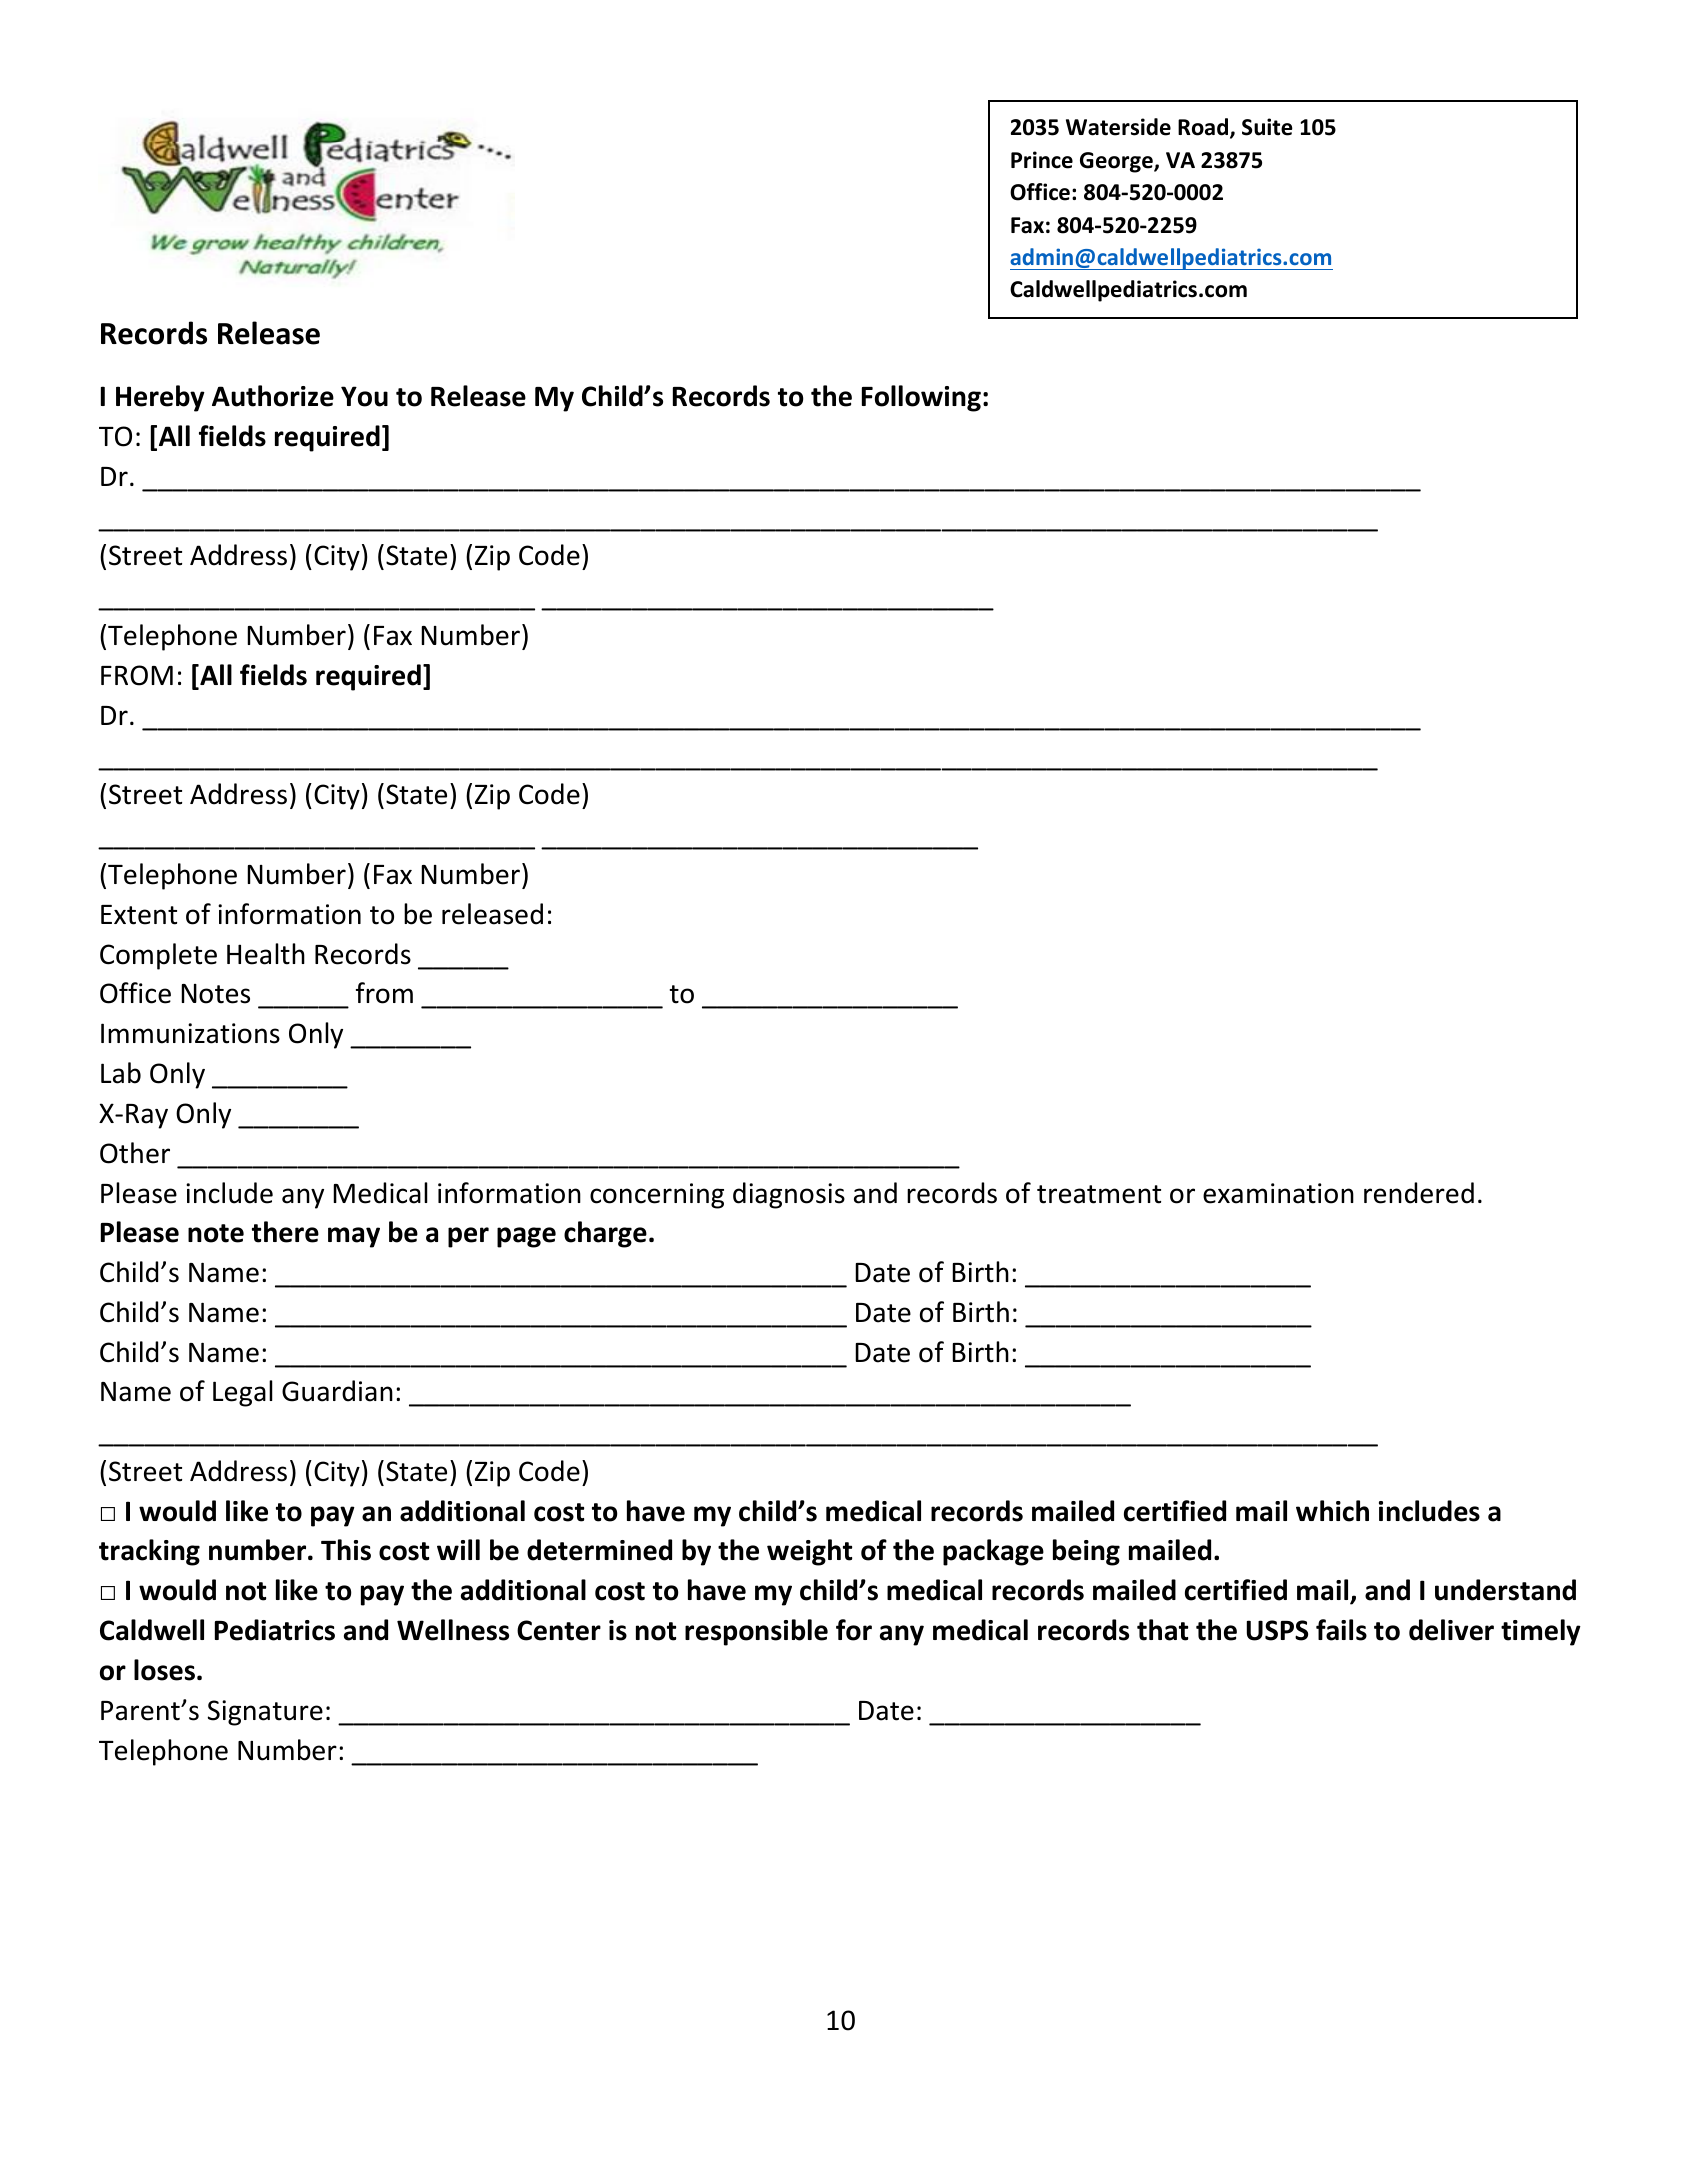 The height and width of the screenshot is (2175, 1681). Describe the element at coordinates (273, 396) in the screenshot. I see `Authorize` at that location.
